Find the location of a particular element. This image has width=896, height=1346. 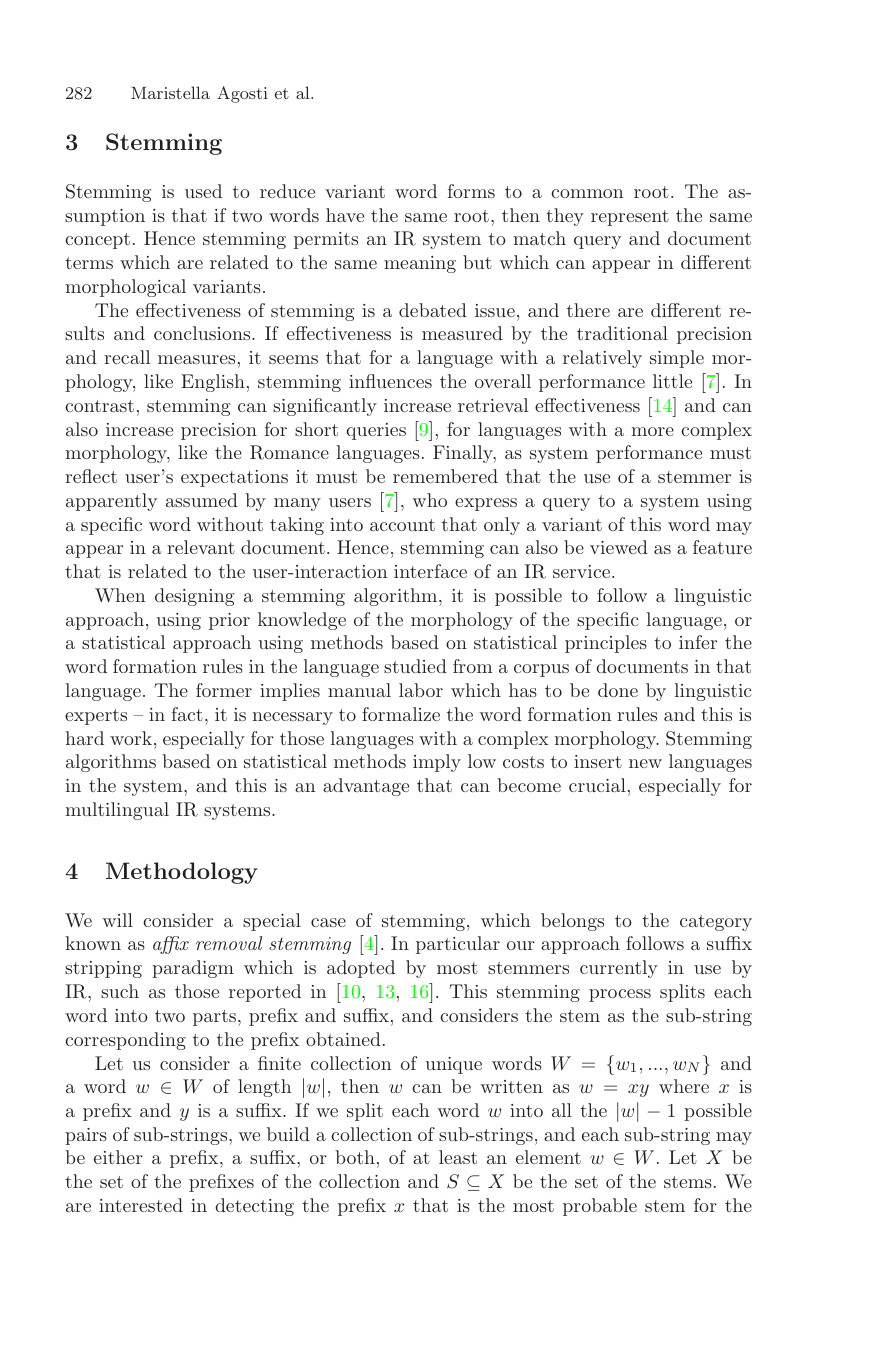

designing is located at coordinates (194, 597).
